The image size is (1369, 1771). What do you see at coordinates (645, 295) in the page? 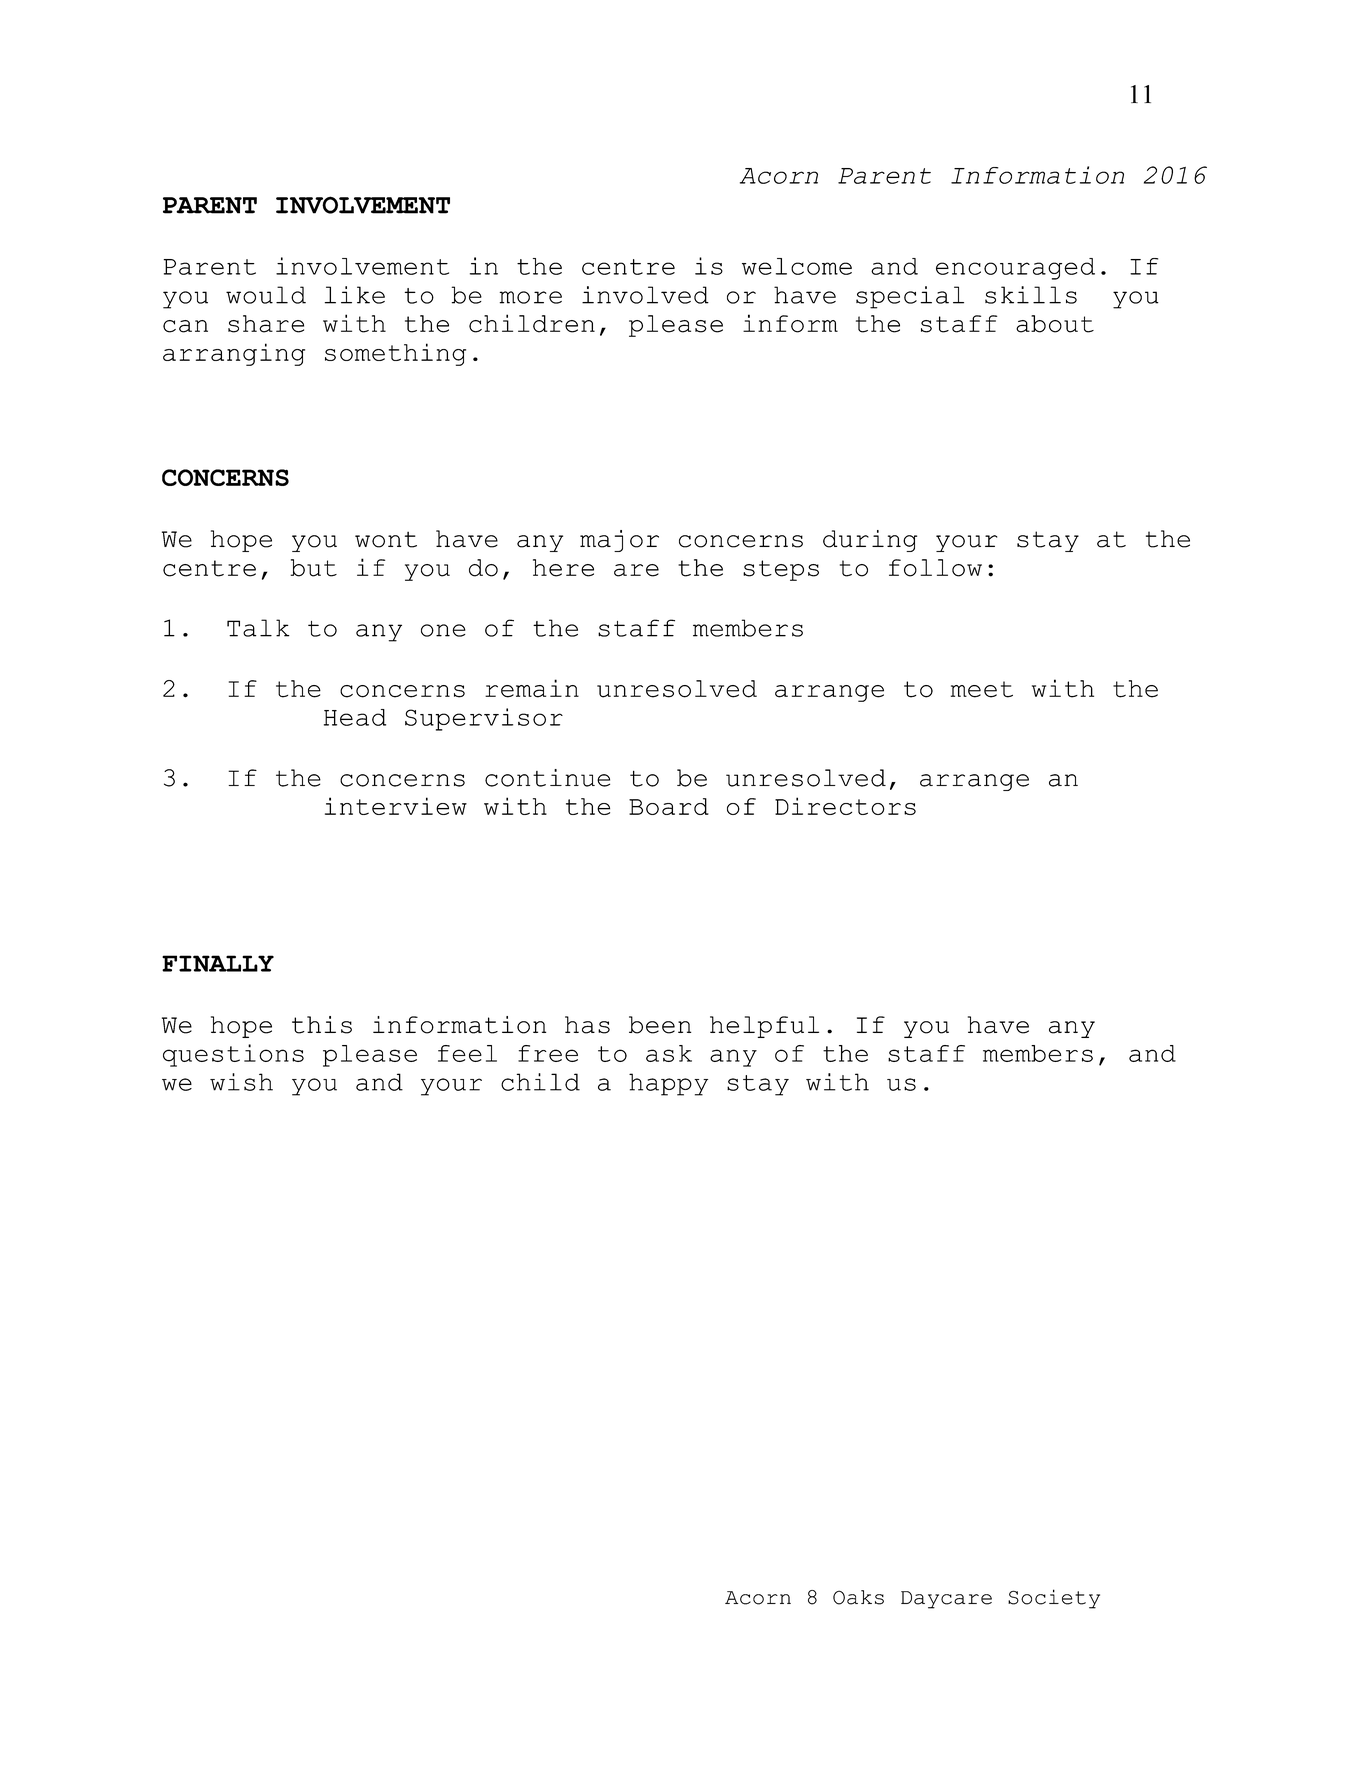
I see `involved` at bounding box center [645, 295].
